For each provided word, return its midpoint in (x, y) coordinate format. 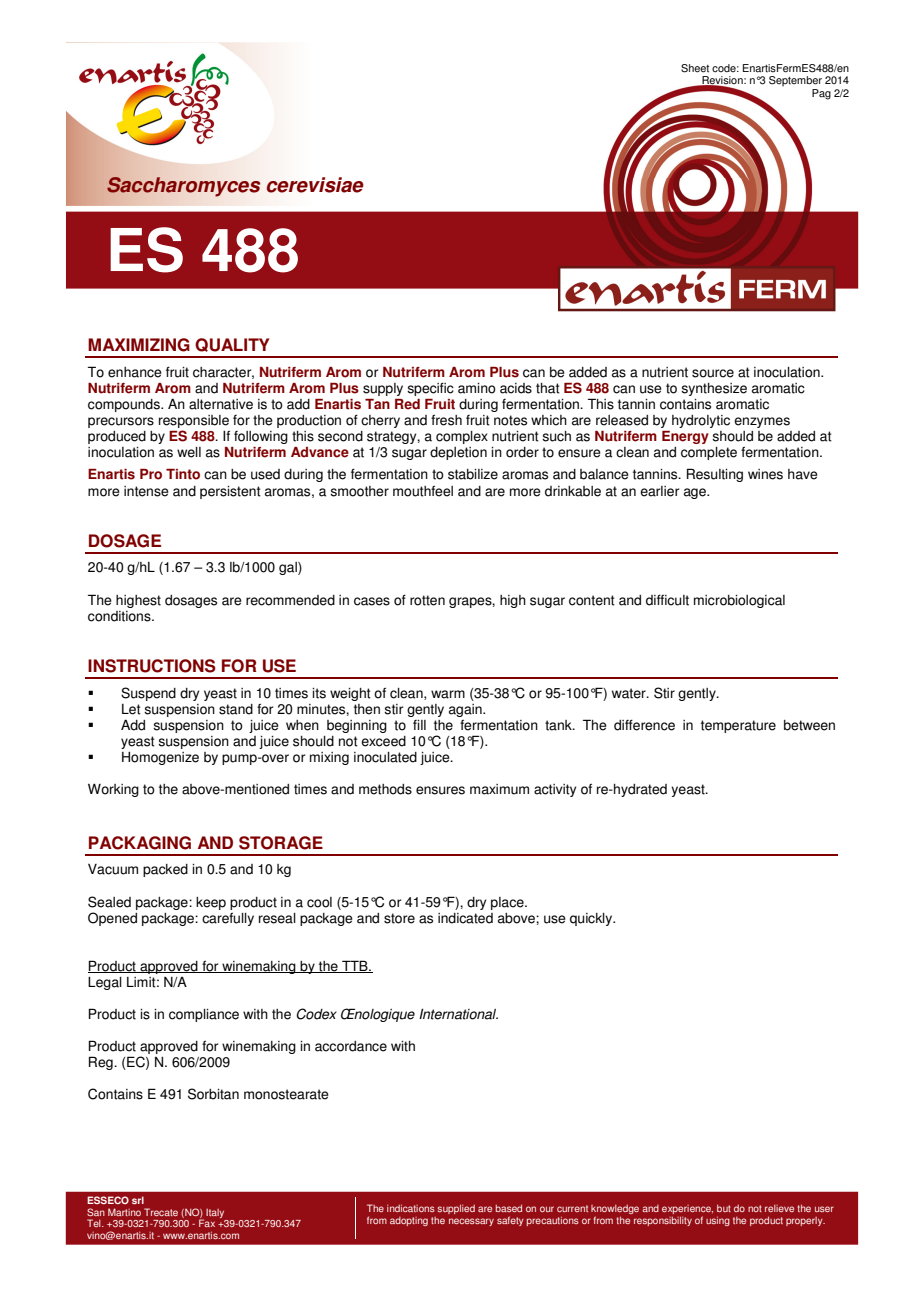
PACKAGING (140, 843)
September (795, 81)
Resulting (715, 475)
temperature (738, 726)
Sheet (695, 68)
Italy (215, 1213)
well (189, 452)
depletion (458, 453)
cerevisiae (315, 185)
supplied (456, 1209)
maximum (499, 789)
